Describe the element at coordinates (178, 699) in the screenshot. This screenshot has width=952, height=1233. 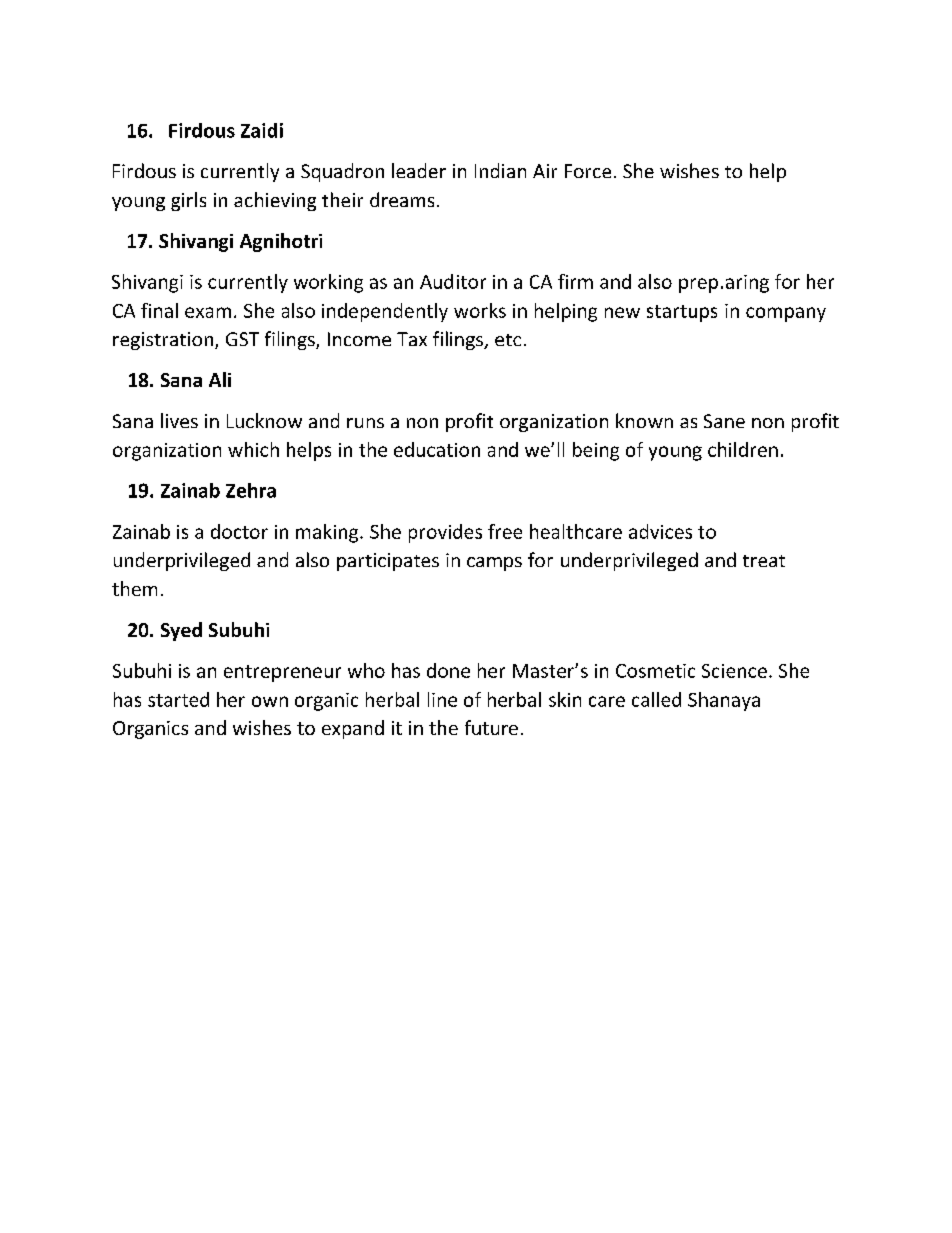
I see `started` at that location.
